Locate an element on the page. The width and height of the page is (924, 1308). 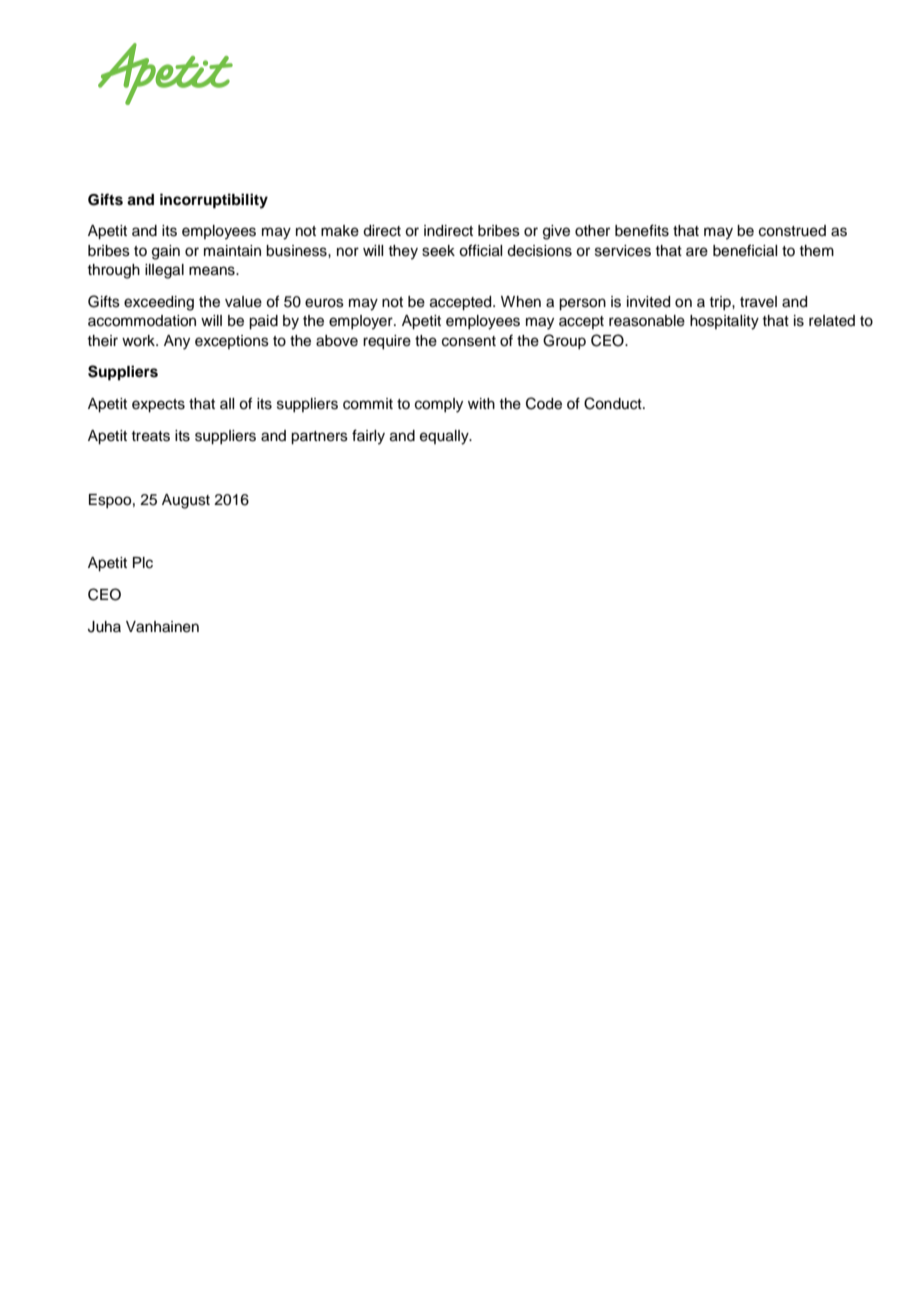
equally is located at coordinates (445, 437).
